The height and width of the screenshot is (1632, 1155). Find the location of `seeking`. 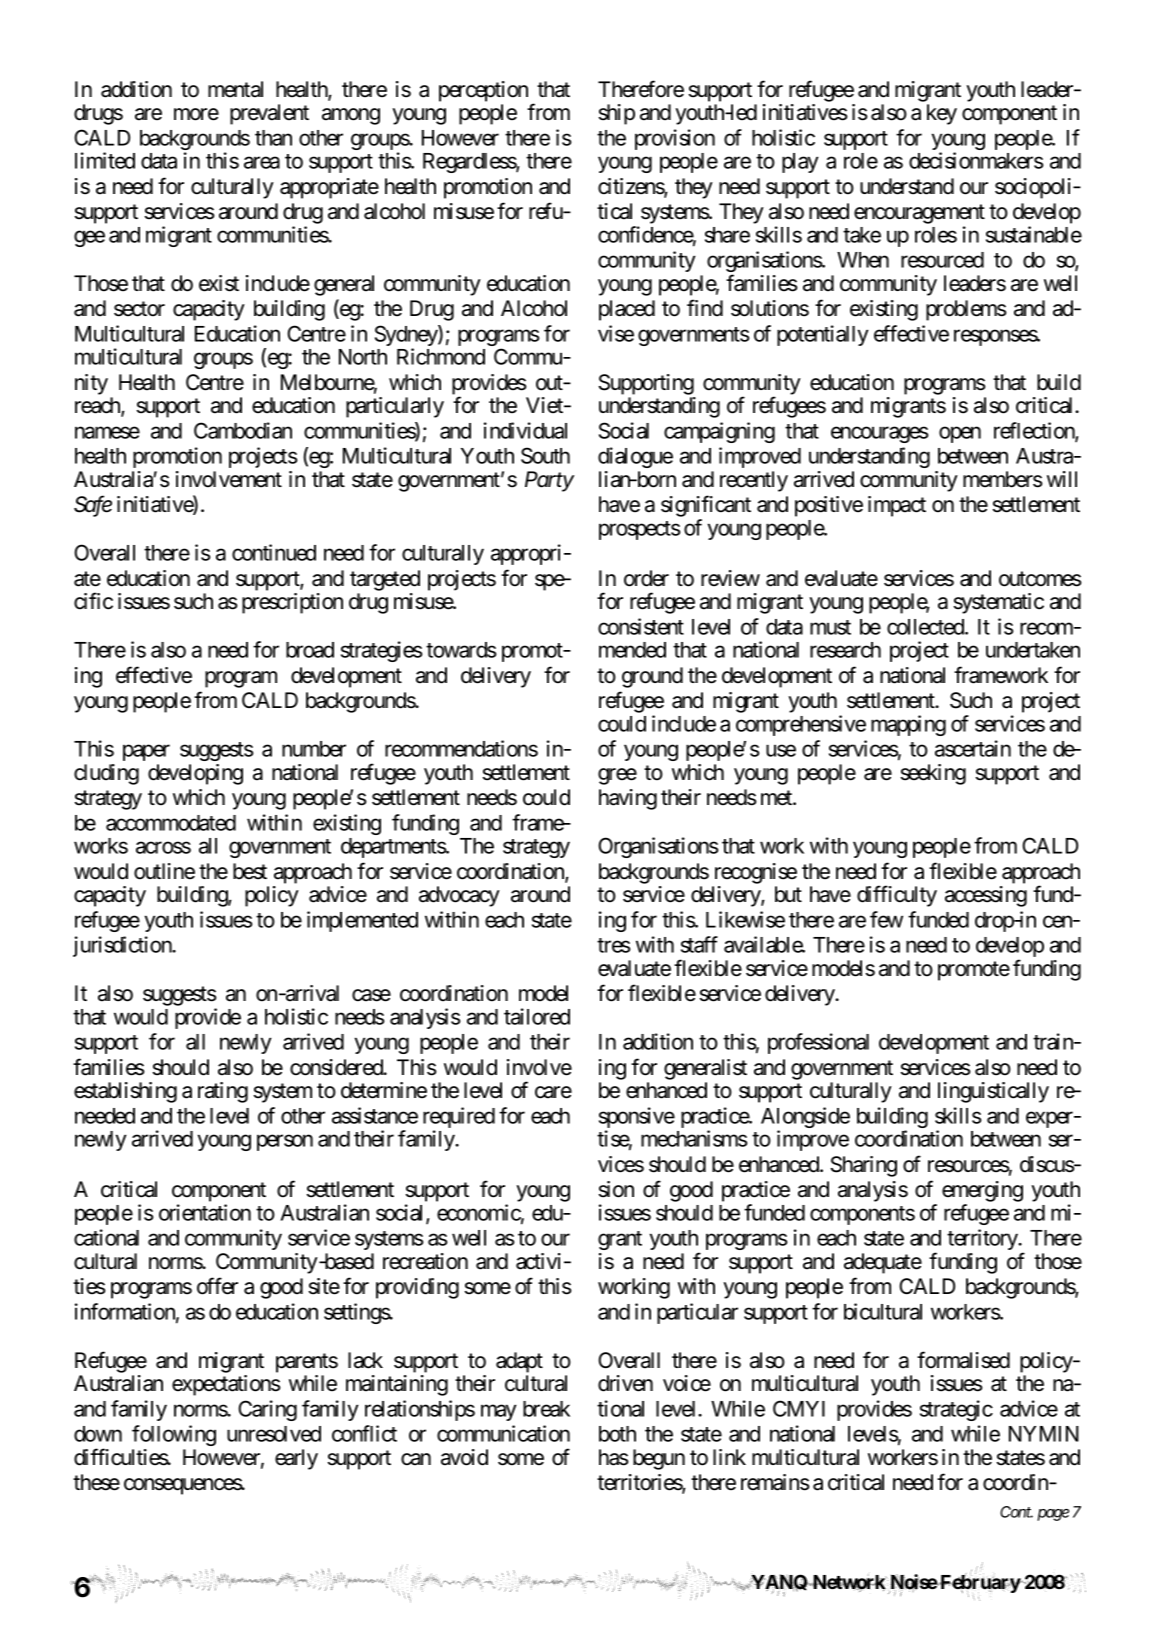

seeking is located at coordinates (933, 774).
